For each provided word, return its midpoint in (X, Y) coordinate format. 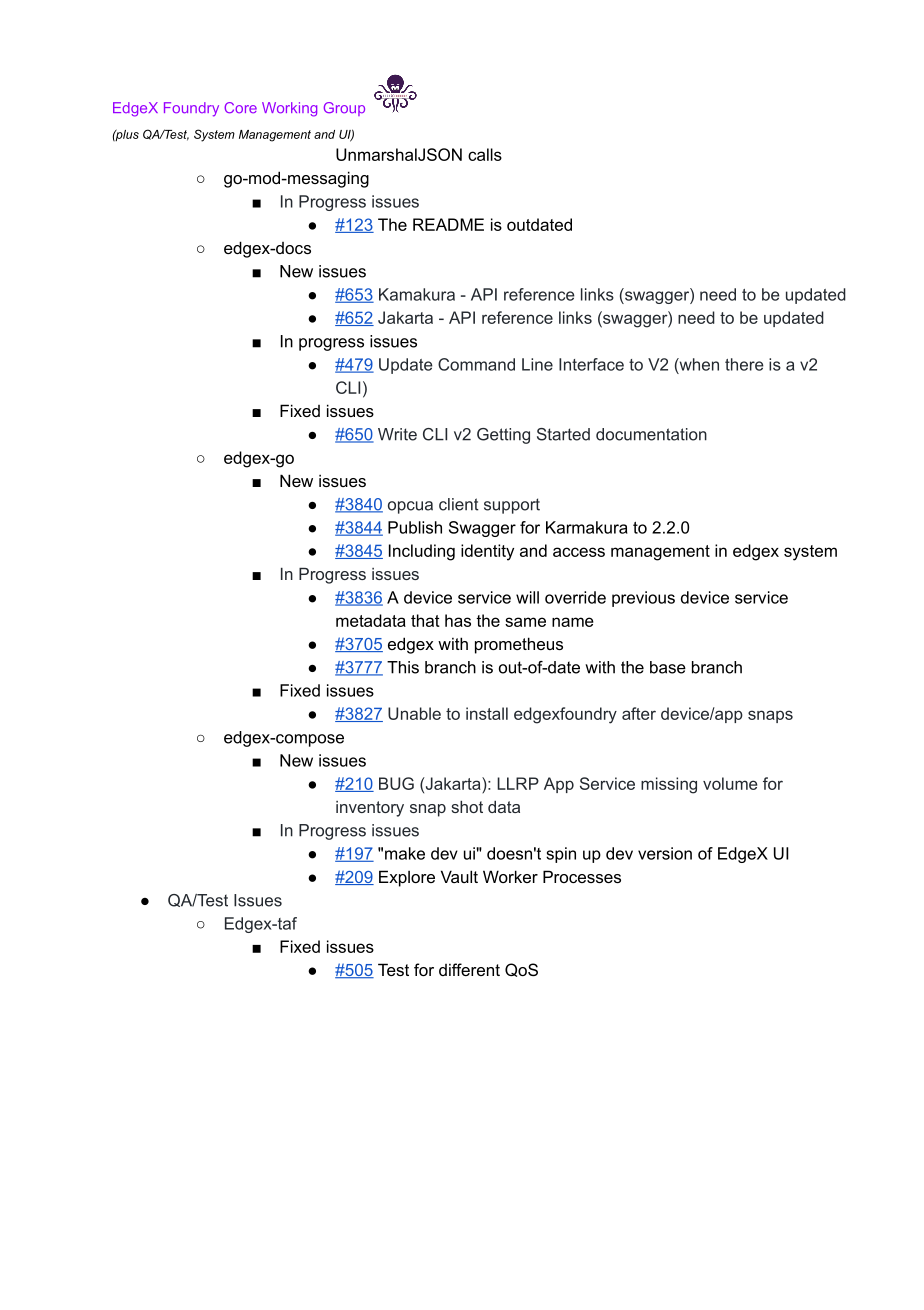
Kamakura (417, 294)
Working (289, 109)
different (469, 969)
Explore (407, 878)
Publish (415, 527)
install (487, 713)
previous (643, 599)
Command (476, 364)
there (744, 364)
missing (669, 785)
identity (487, 552)
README (448, 224)
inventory (370, 809)
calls (485, 154)
